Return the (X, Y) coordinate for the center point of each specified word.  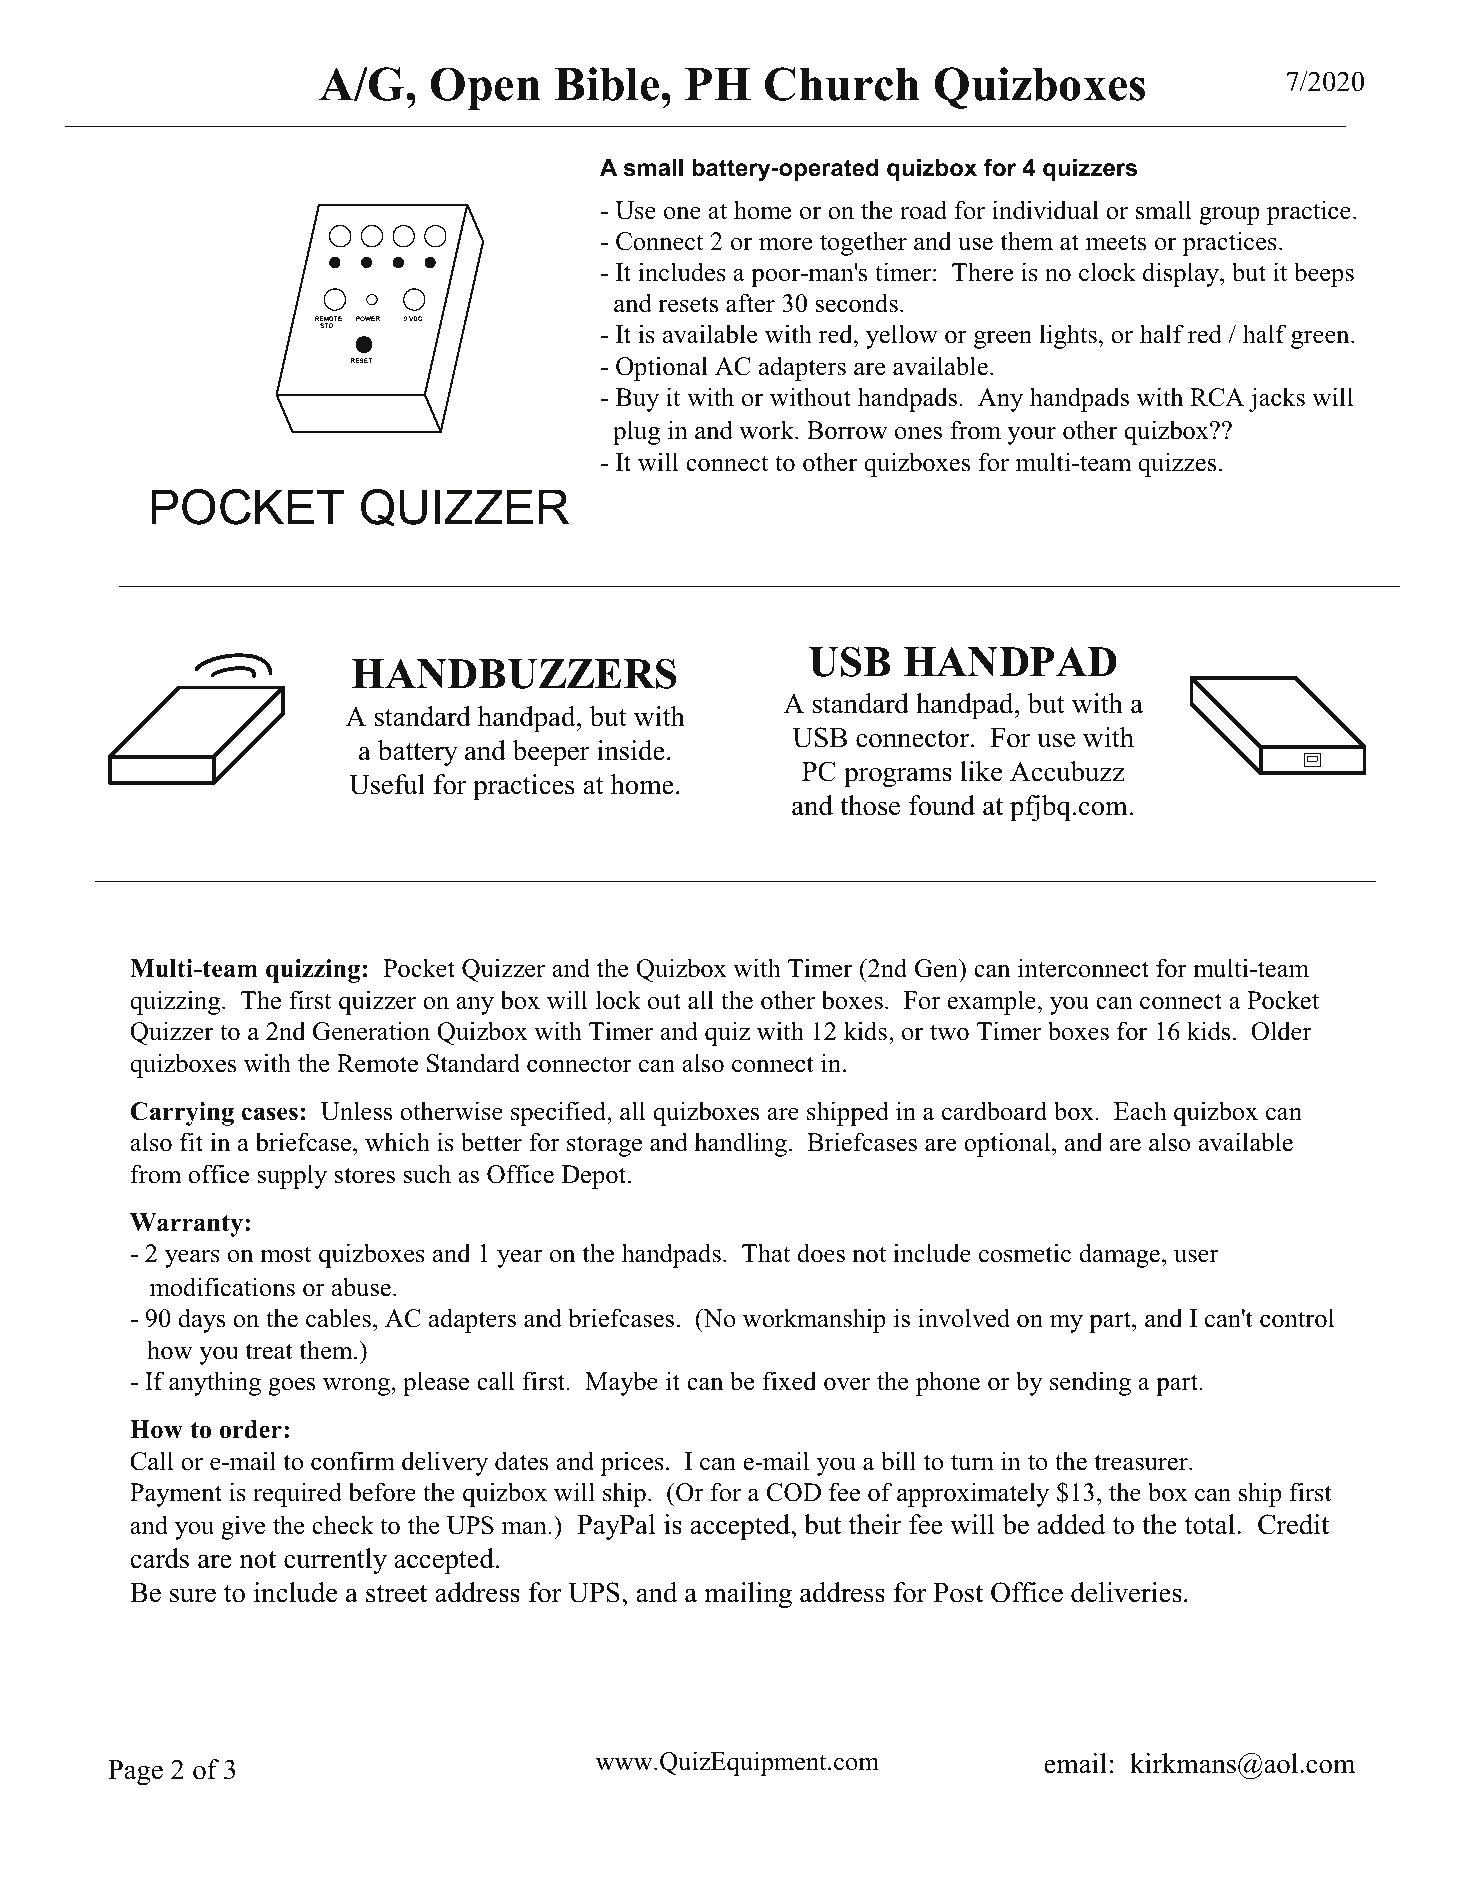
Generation (371, 1031)
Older (1281, 1031)
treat (269, 1351)
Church (842, 84)
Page (135, 1773)
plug (636, 432)
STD (326, 325)
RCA (1217, 397)
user (1196, 1256)
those (870, 805)
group (1229, 216)
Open (486, 89)
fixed (789, 1381)
